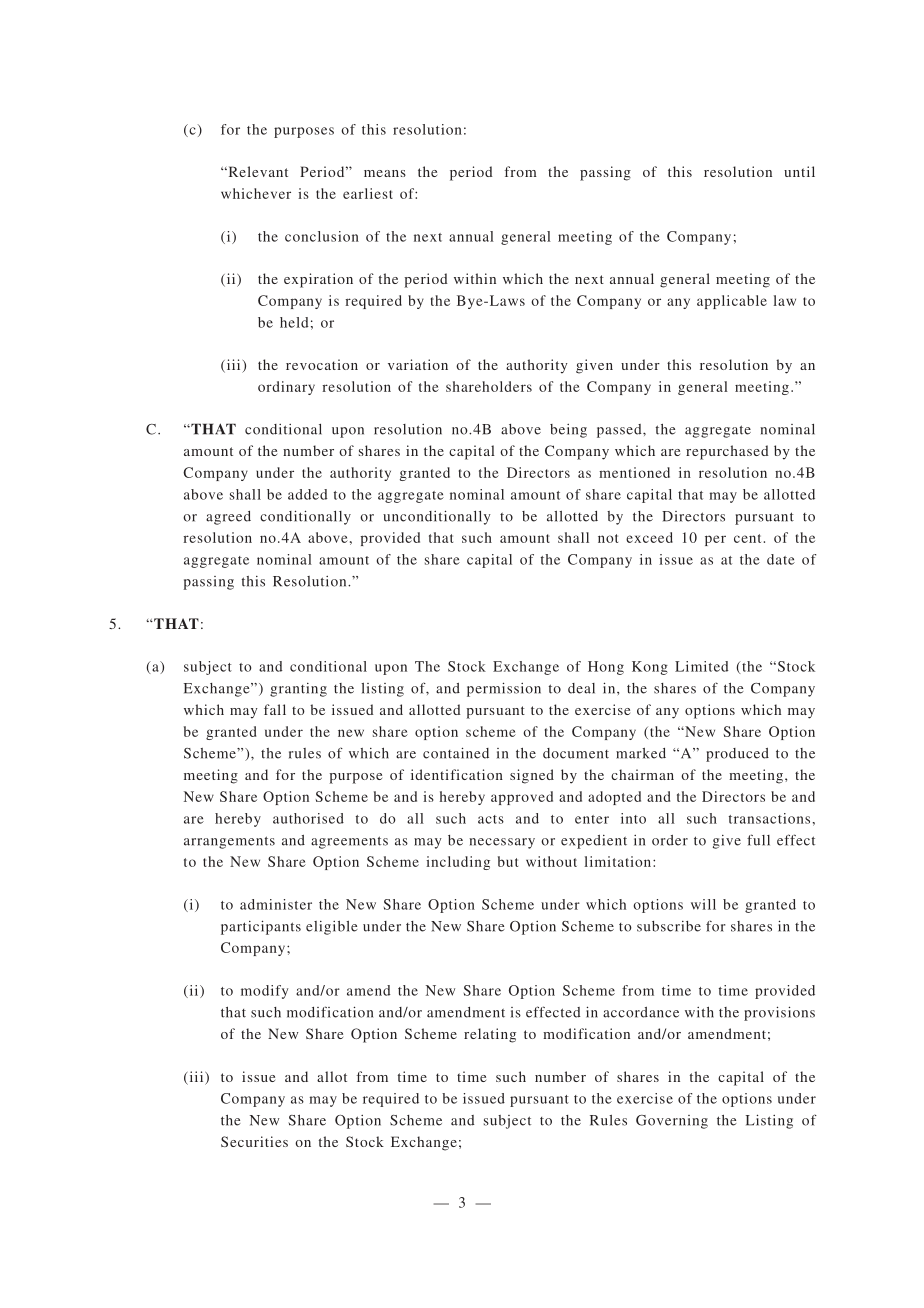 The height and width of the screenshot is (1308, 924). What do you see at coordinates (799, 171) in the screenshot?
I see `until` at bounding box center [799, 171].
